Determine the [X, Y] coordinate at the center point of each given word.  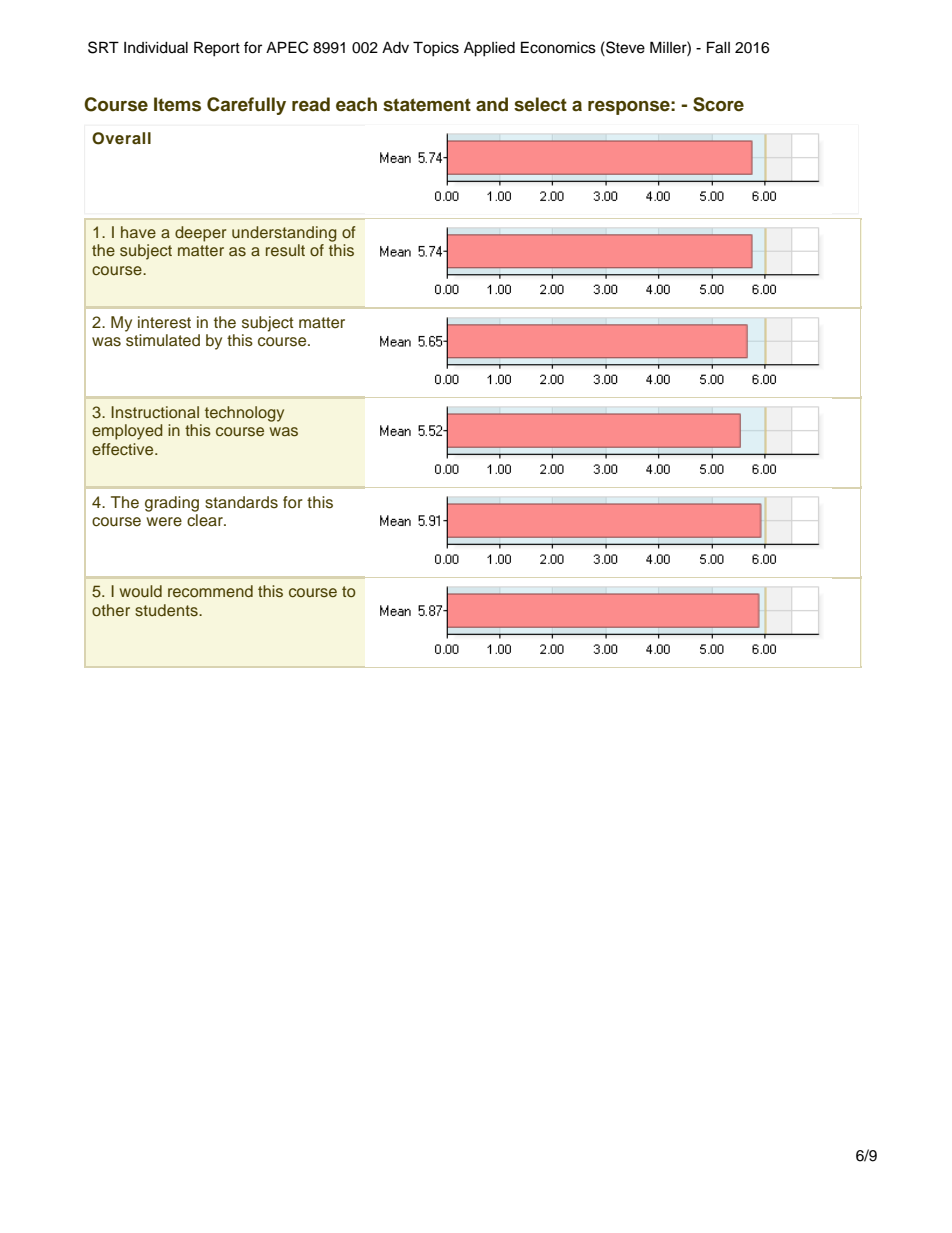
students [167, 610]
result [285, 250]
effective [124, 449]
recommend [210, 591]
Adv [395, 48]
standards [241, 502]
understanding [284, 234]
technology [244, 414]
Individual [156, 48]
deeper [200, 234]
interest [164, 322]
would [141, 591]
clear [206, 520]
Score [718, 104]
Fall [718, 47]
